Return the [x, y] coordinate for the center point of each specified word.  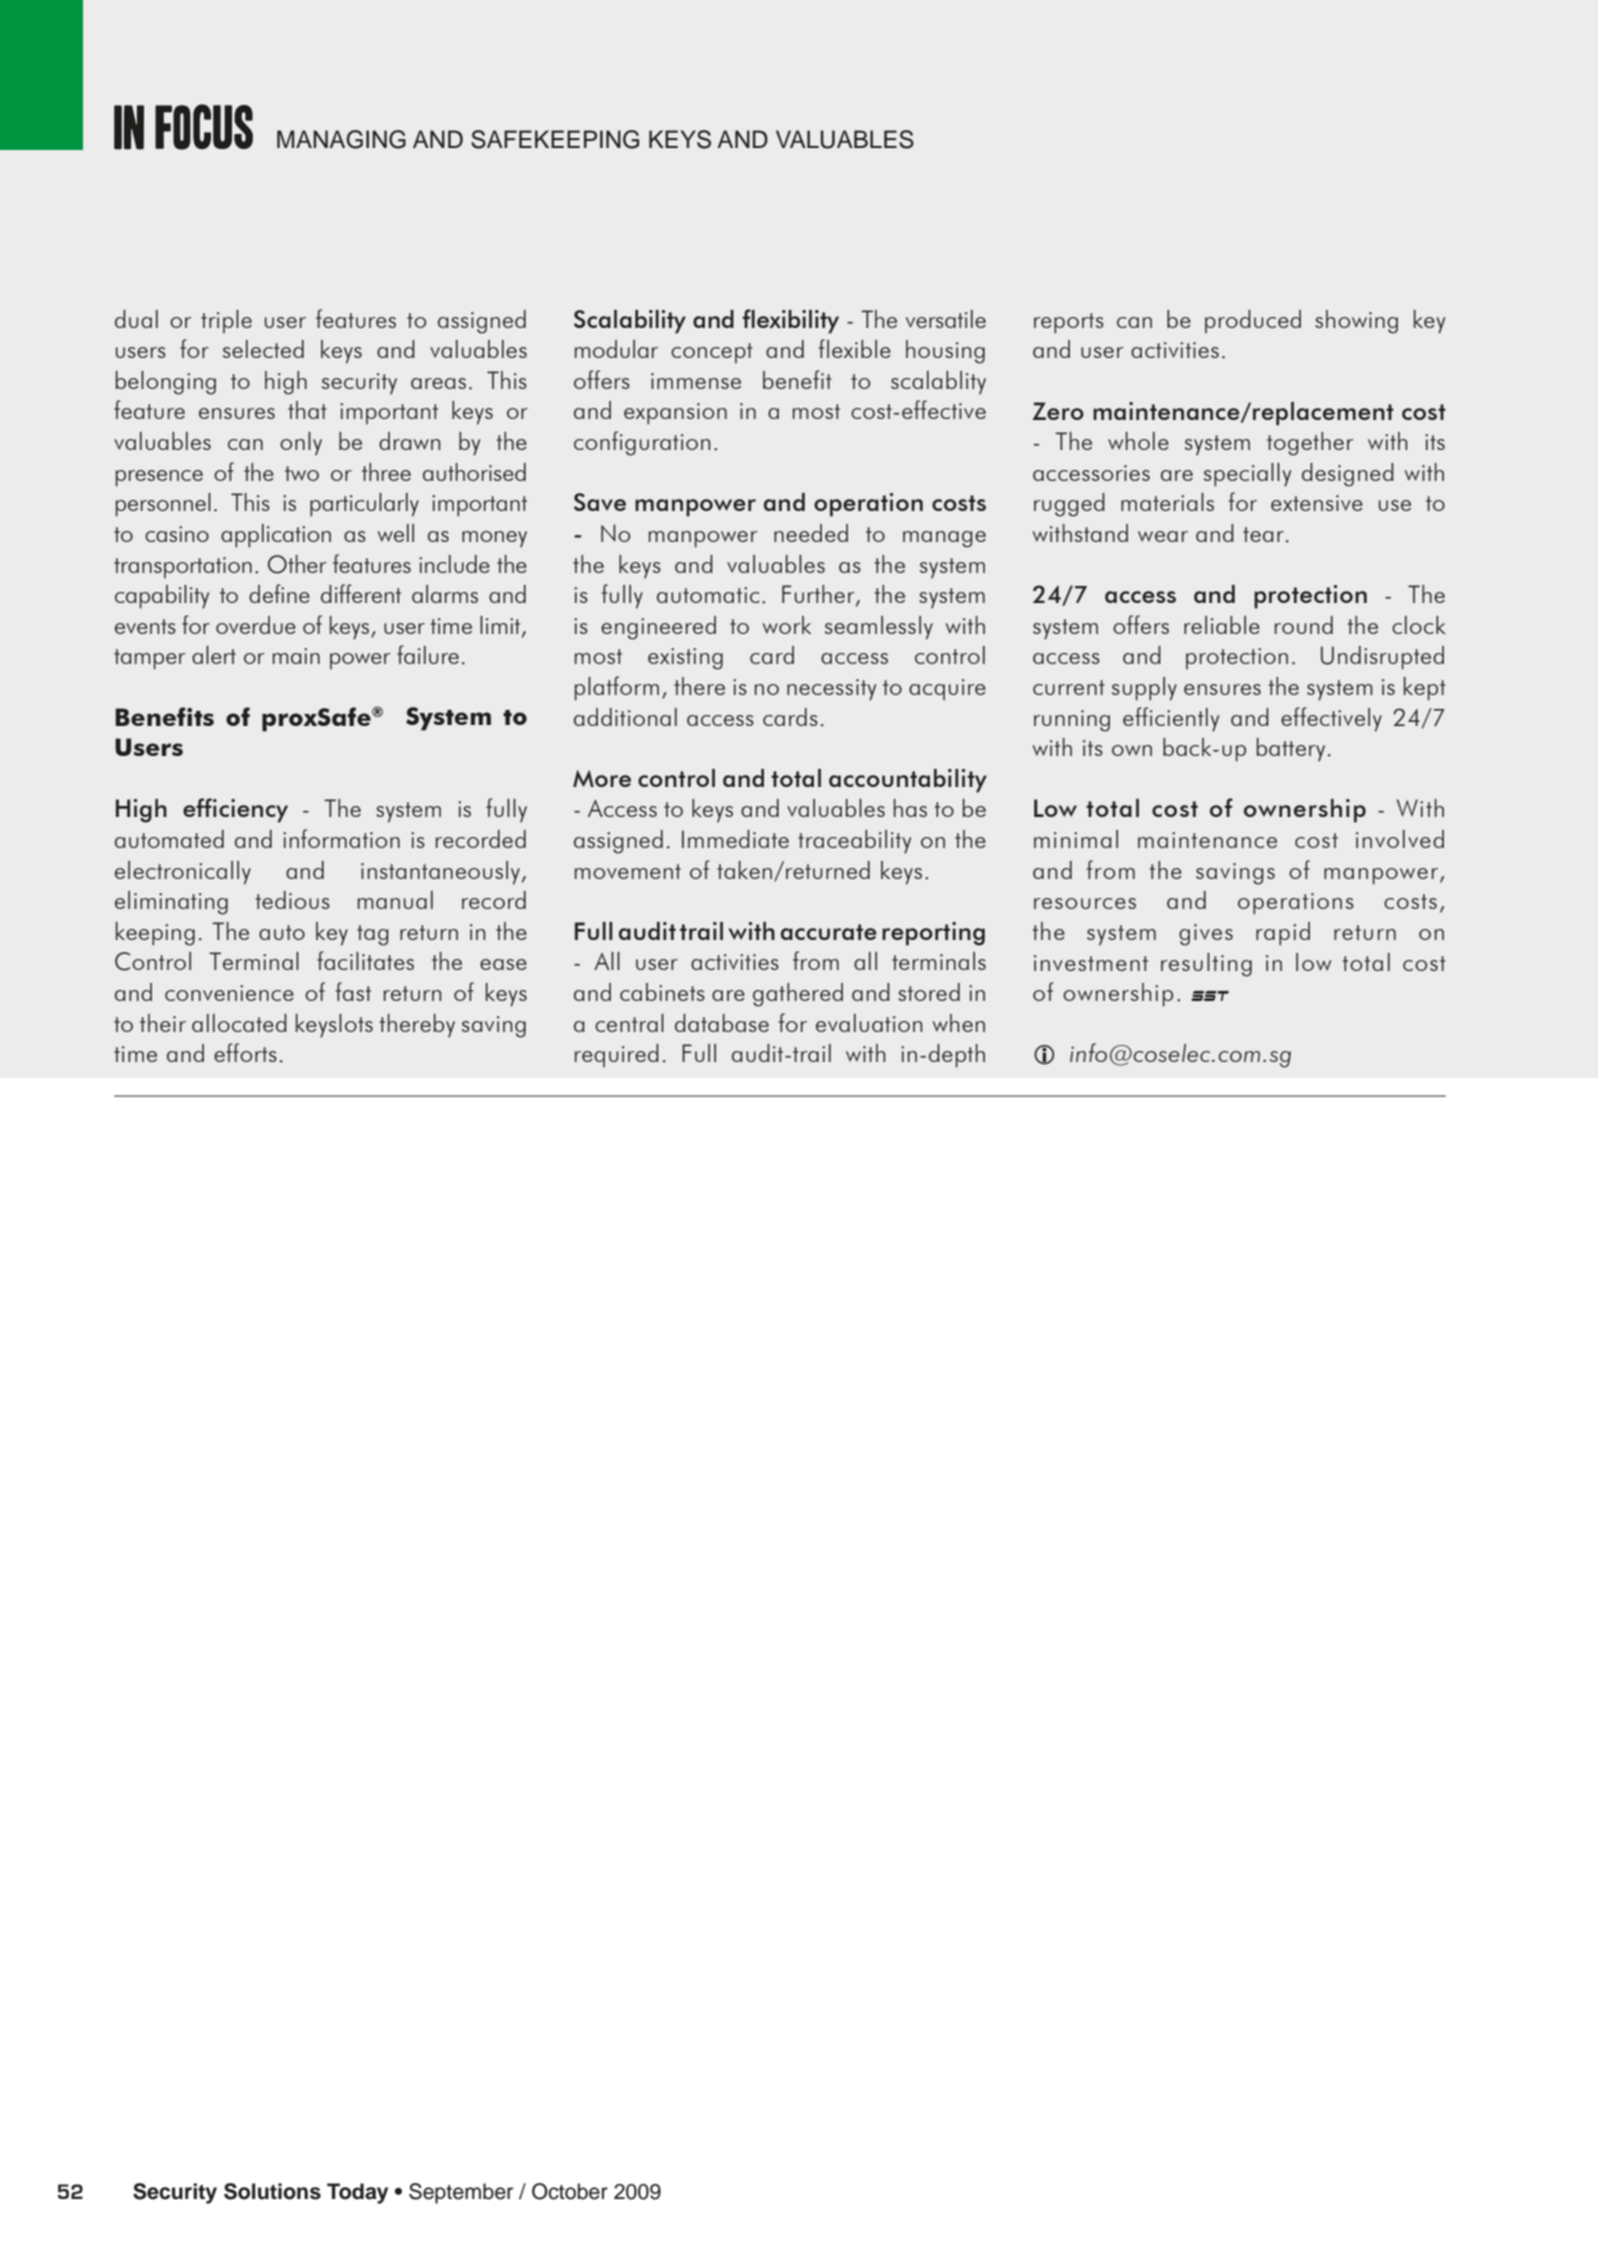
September [461, 2193]
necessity [831, 690]
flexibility [790, 321]
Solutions [272, 2191]
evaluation [869, 1023]
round [1304, 625]
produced [1253, 321]
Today [357, 2193]
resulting [1206, 965]
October [570, 2191]
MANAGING [341, 139]
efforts [245, 1052]
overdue [256, 625]
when [959, 1023]
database [722, 1023]
